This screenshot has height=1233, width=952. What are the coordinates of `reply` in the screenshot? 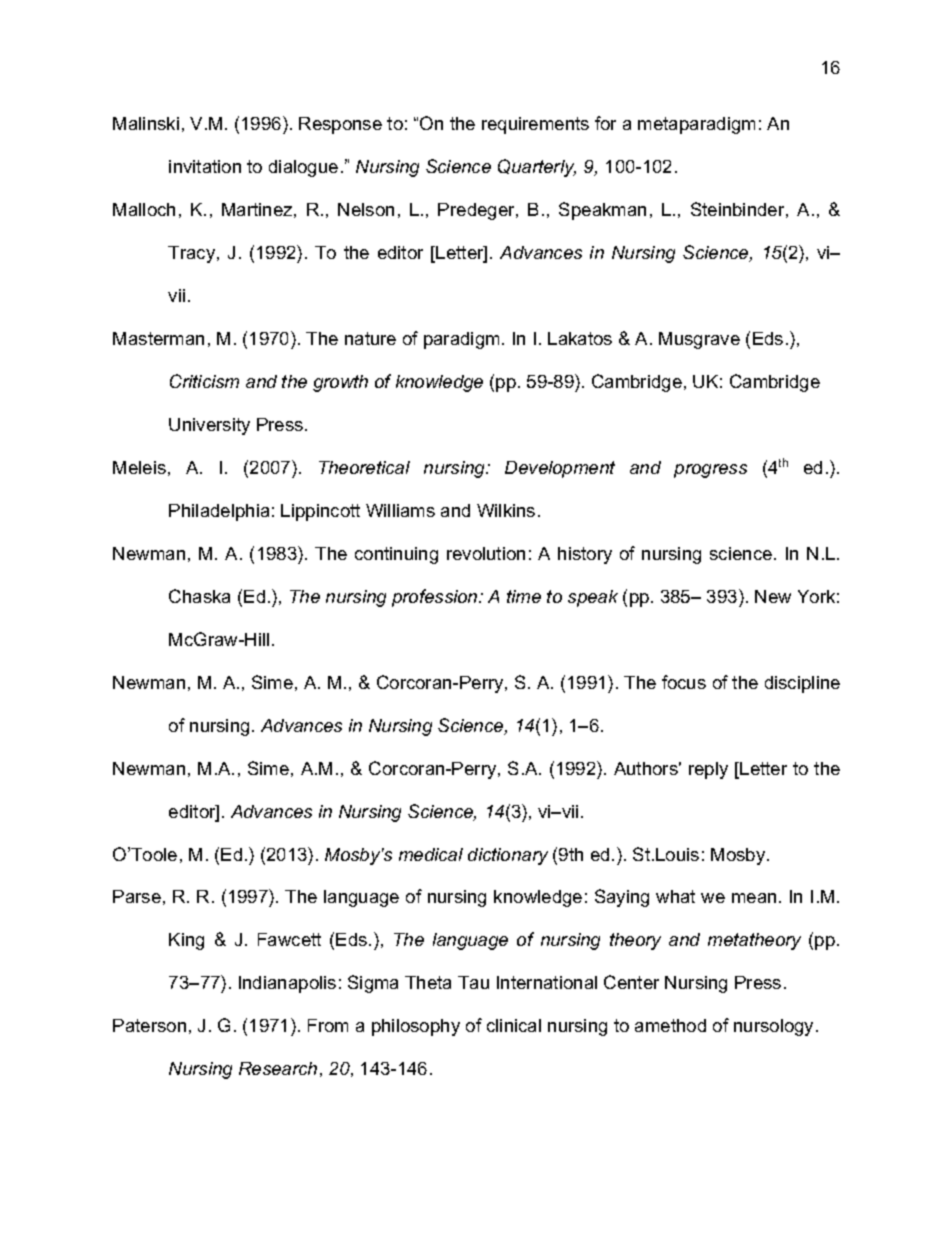 It's located at (708, 770).
